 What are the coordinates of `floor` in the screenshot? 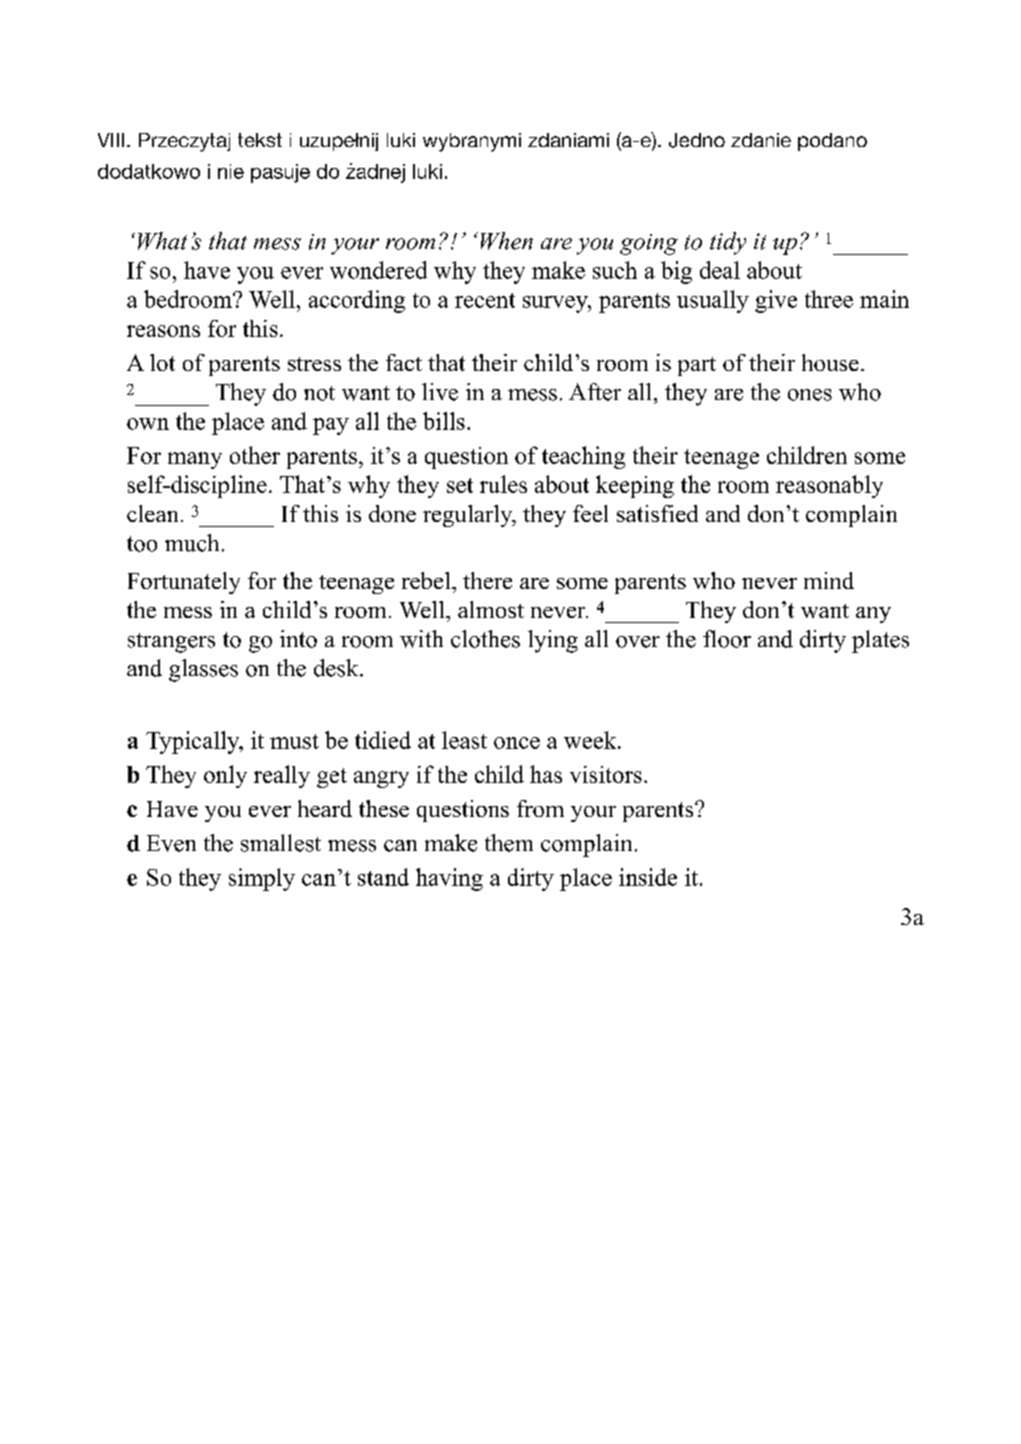 It's located at (727, 639).
